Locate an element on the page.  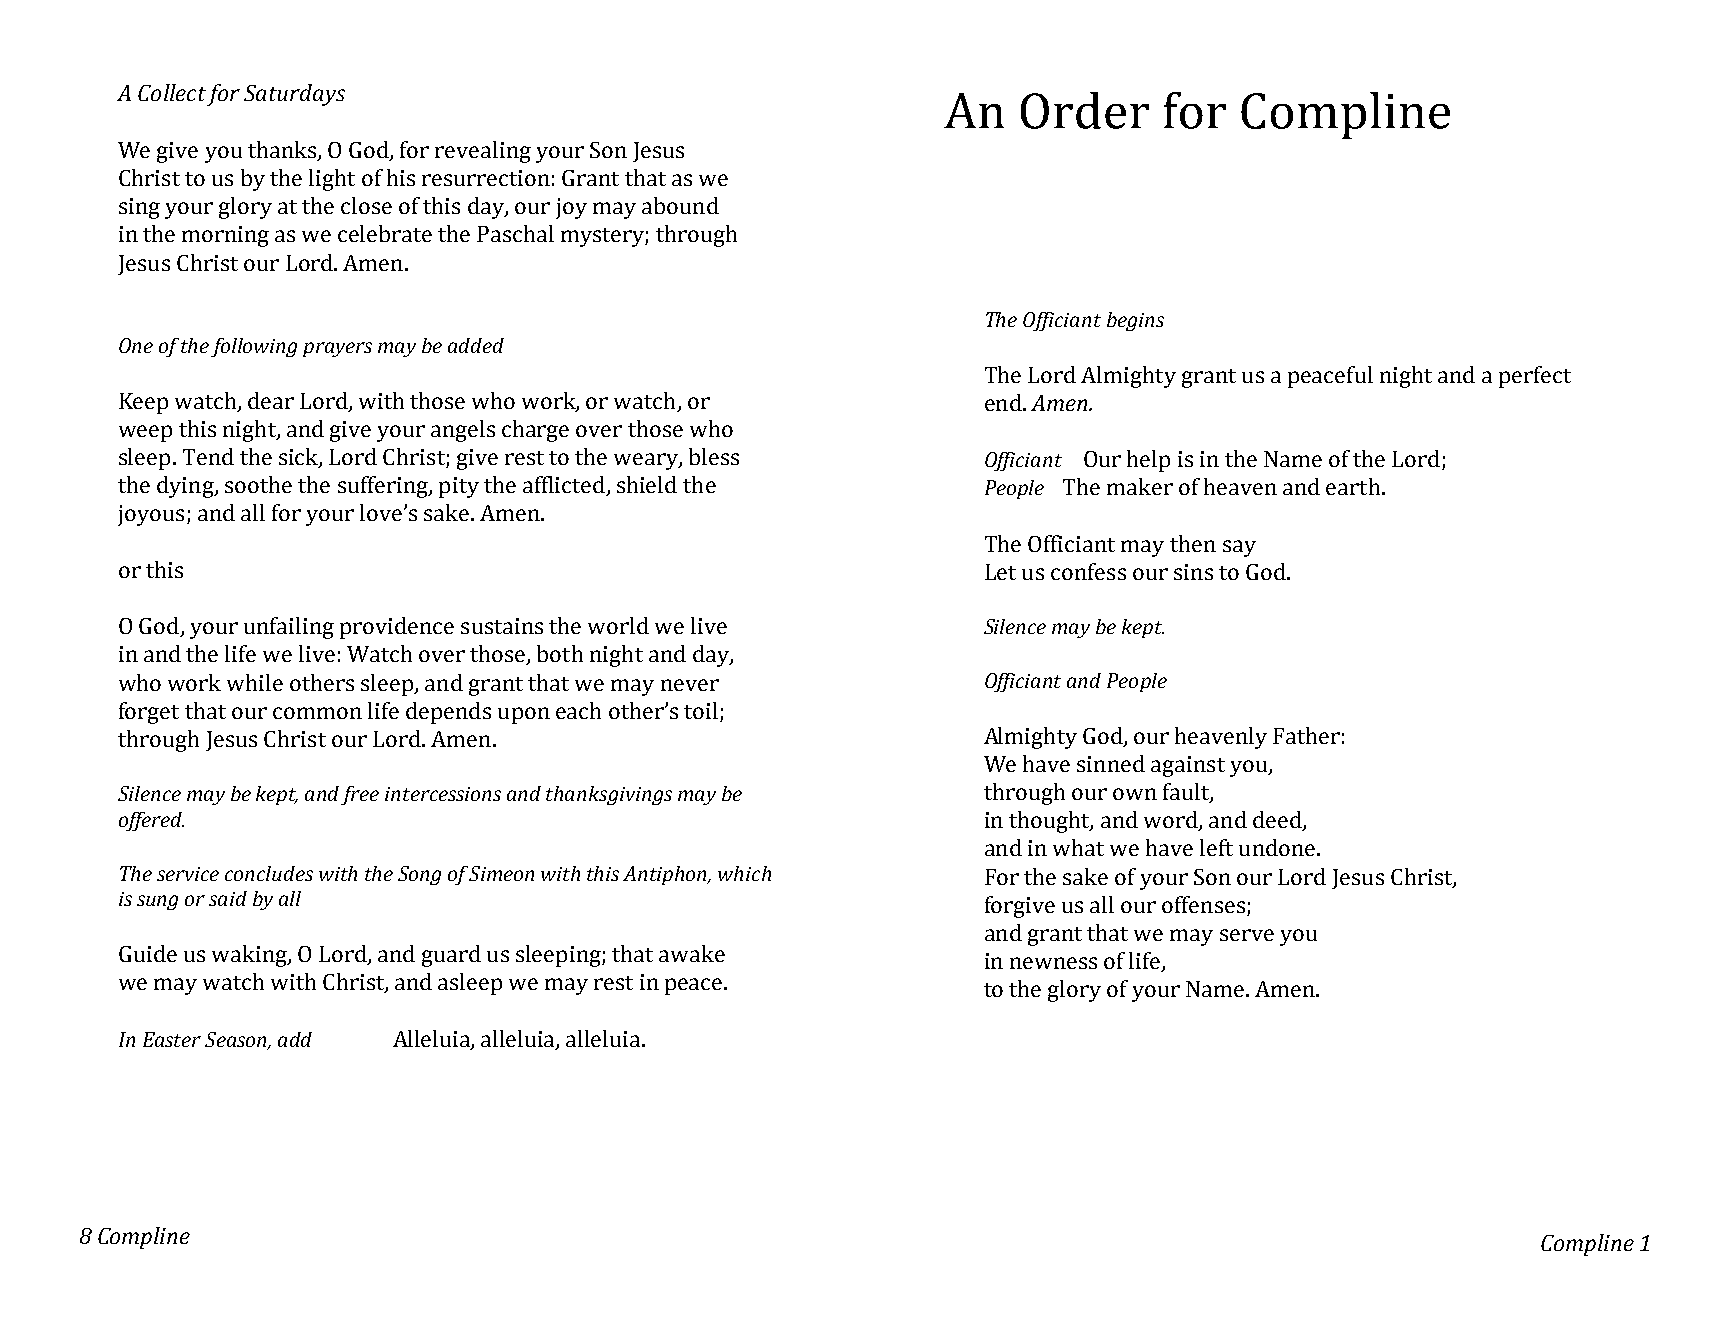
Saturdays is located at coordinates (294, 95).
